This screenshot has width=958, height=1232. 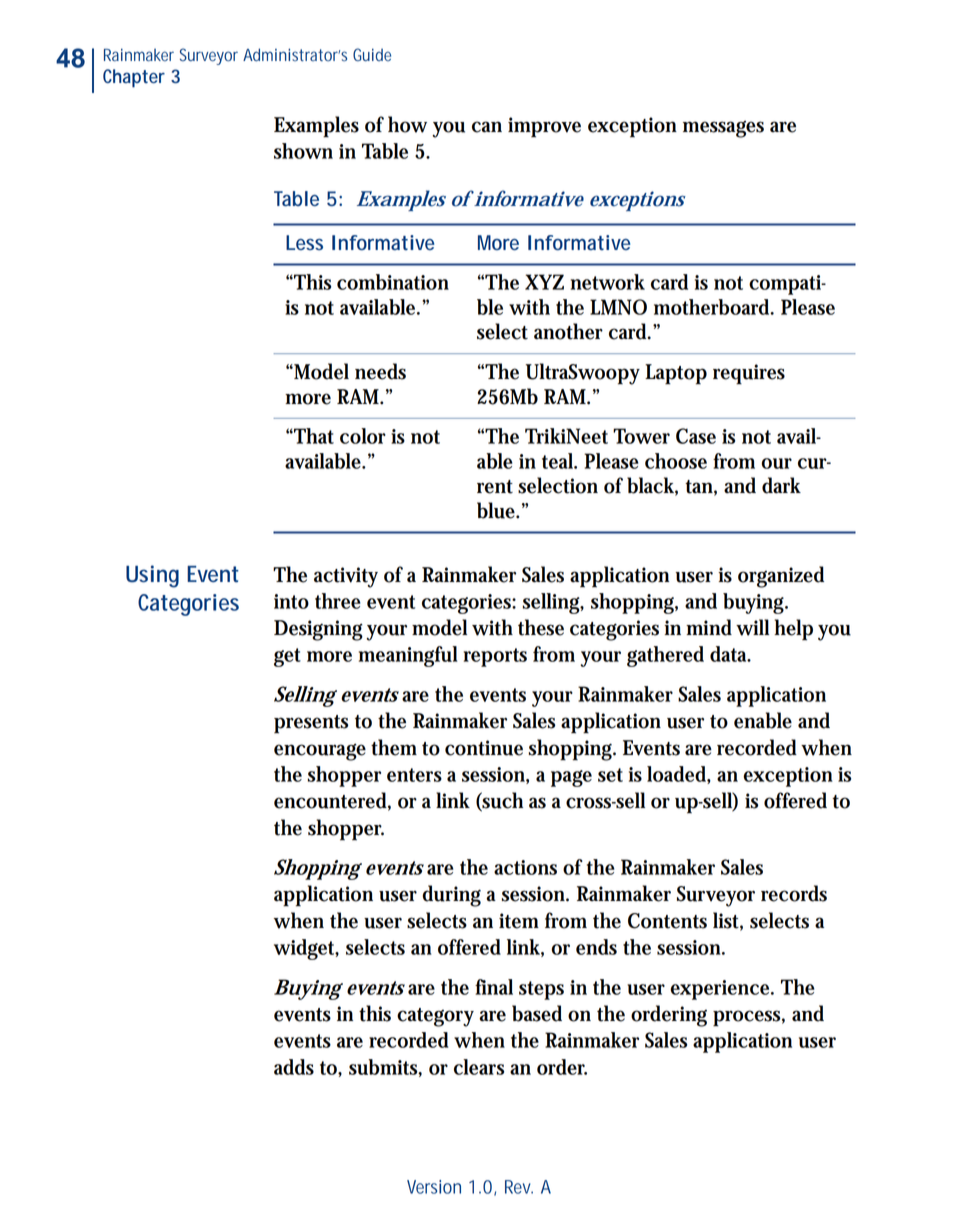 I want to click on Using, so click(x=152, y=576).
